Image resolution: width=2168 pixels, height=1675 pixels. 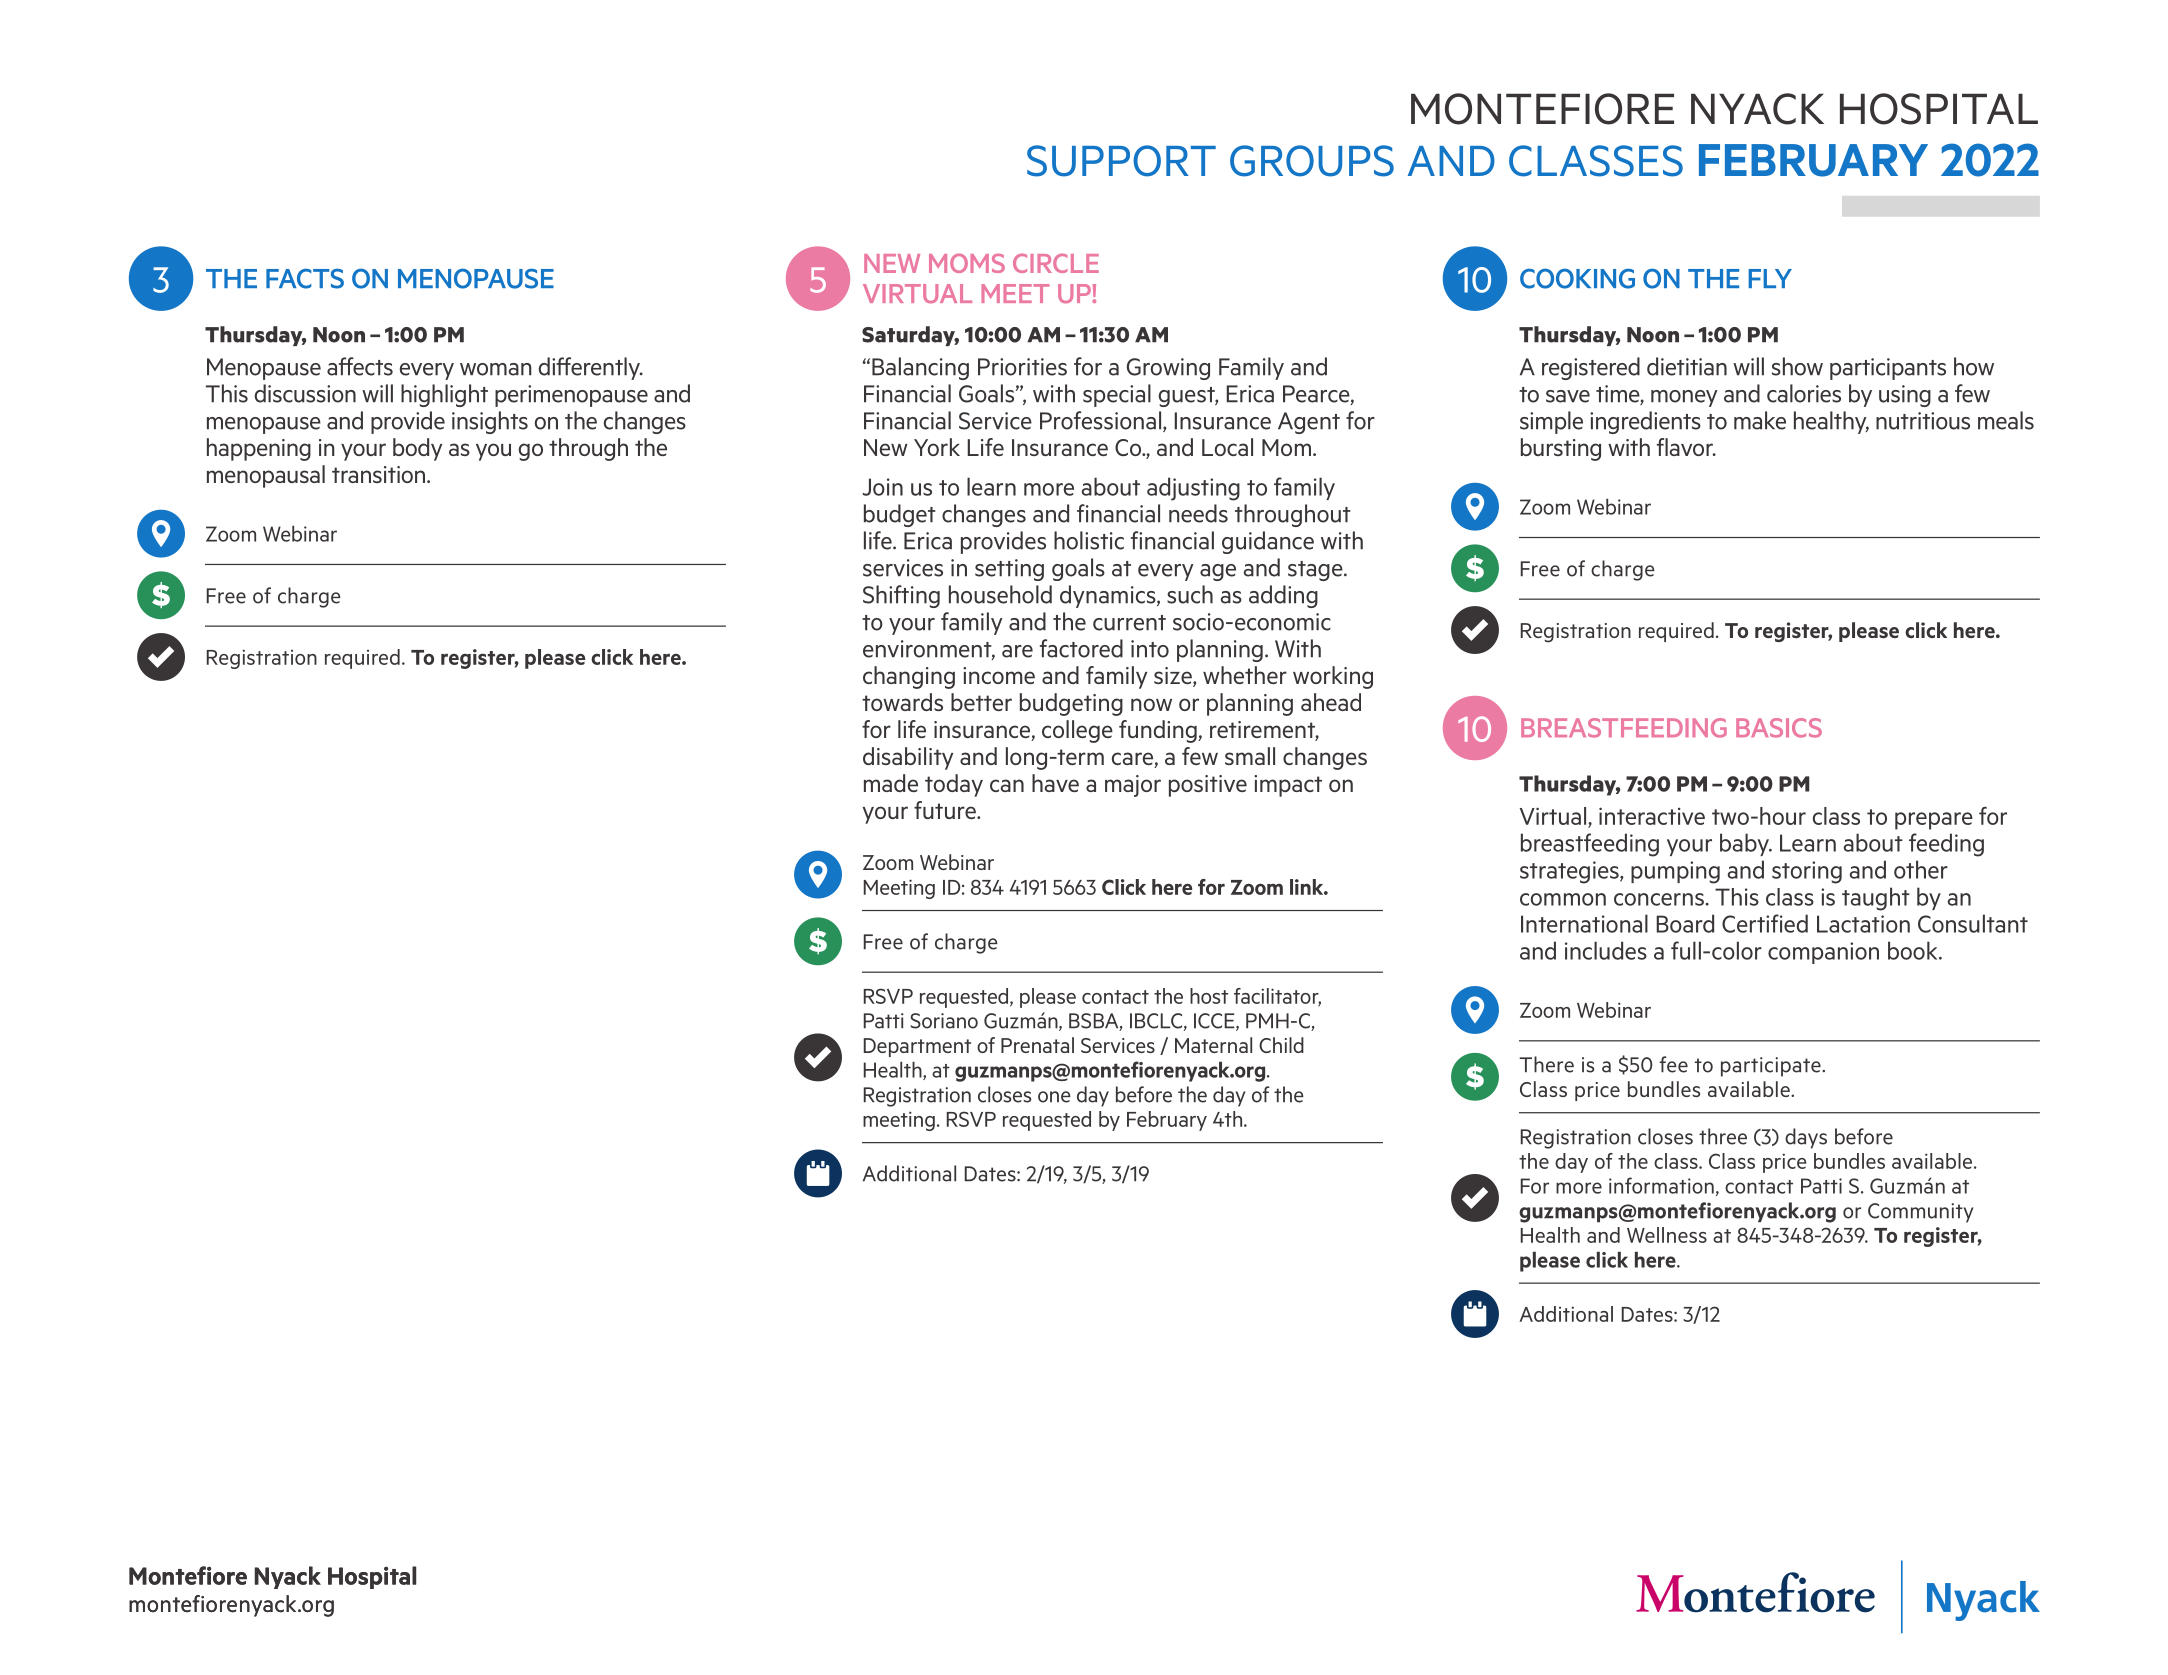 I want to click on holistic, so click(x=1089, y=540).
